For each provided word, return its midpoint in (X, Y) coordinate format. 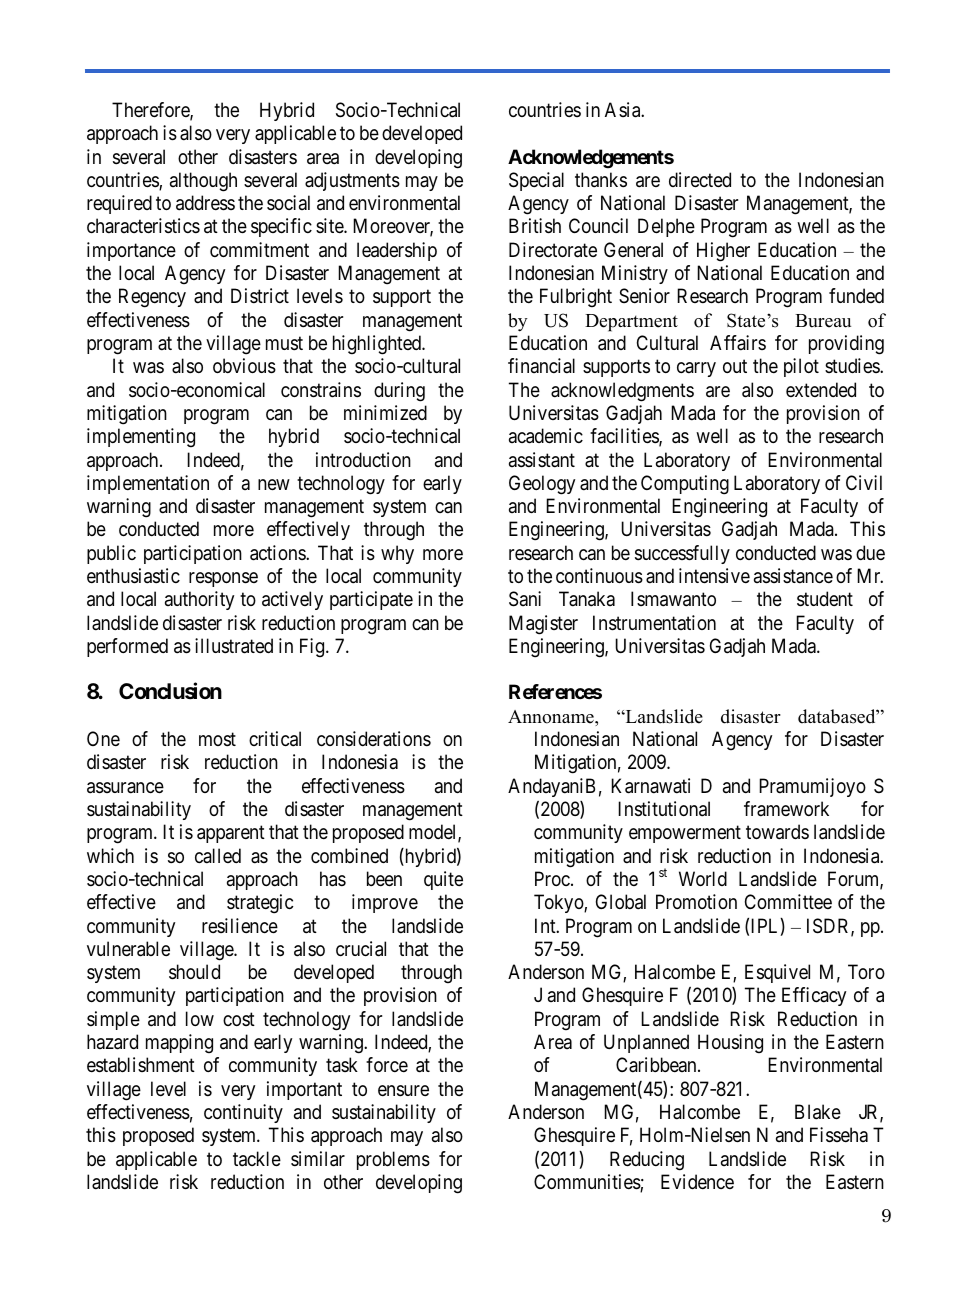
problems (393, 1160)
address (205, 203)
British (535, 226)
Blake (818, 1112)
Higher (723, 252)
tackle (257, 1159)
